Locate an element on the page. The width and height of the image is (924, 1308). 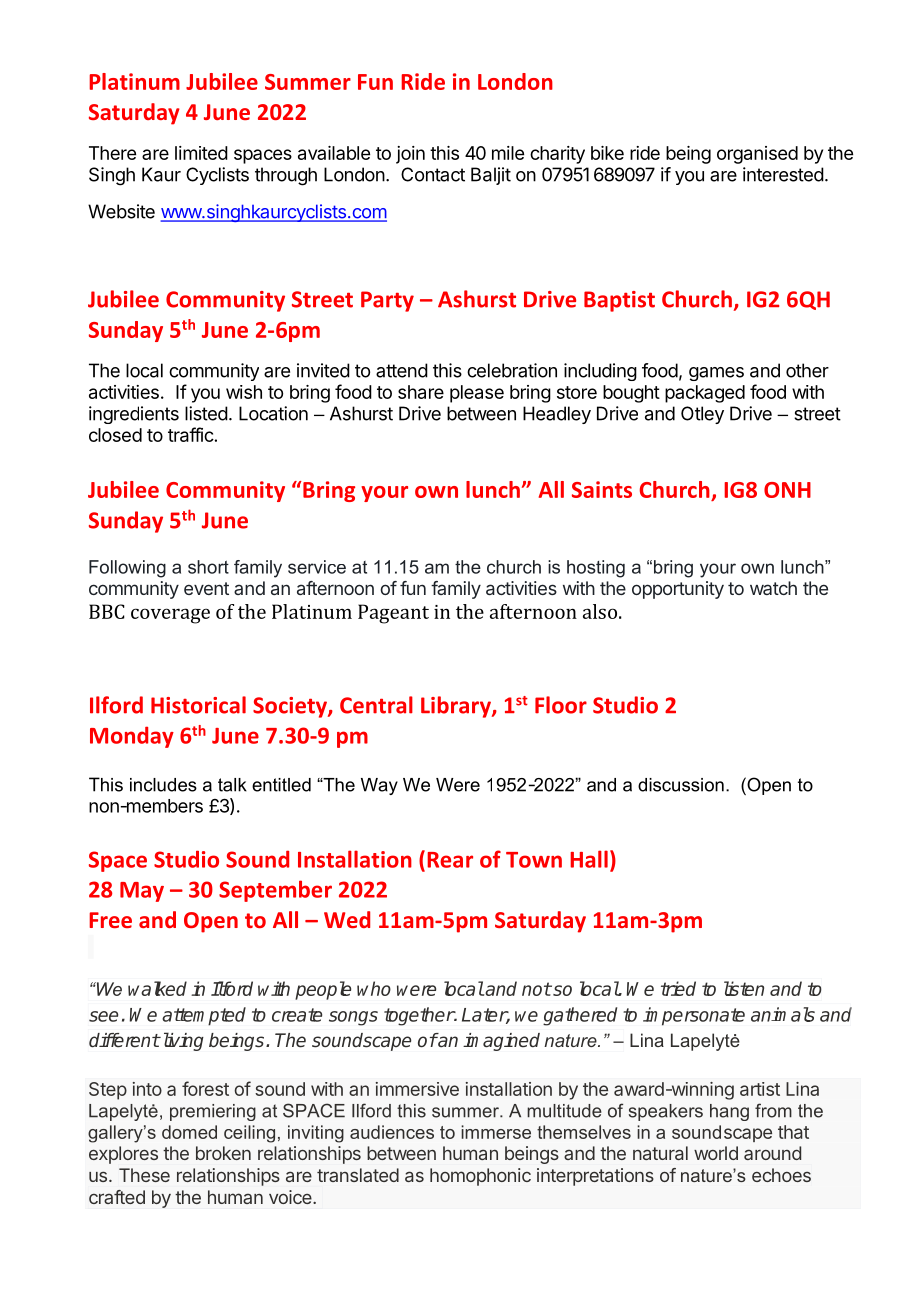
Contact is located at coordinates (433, 174).
